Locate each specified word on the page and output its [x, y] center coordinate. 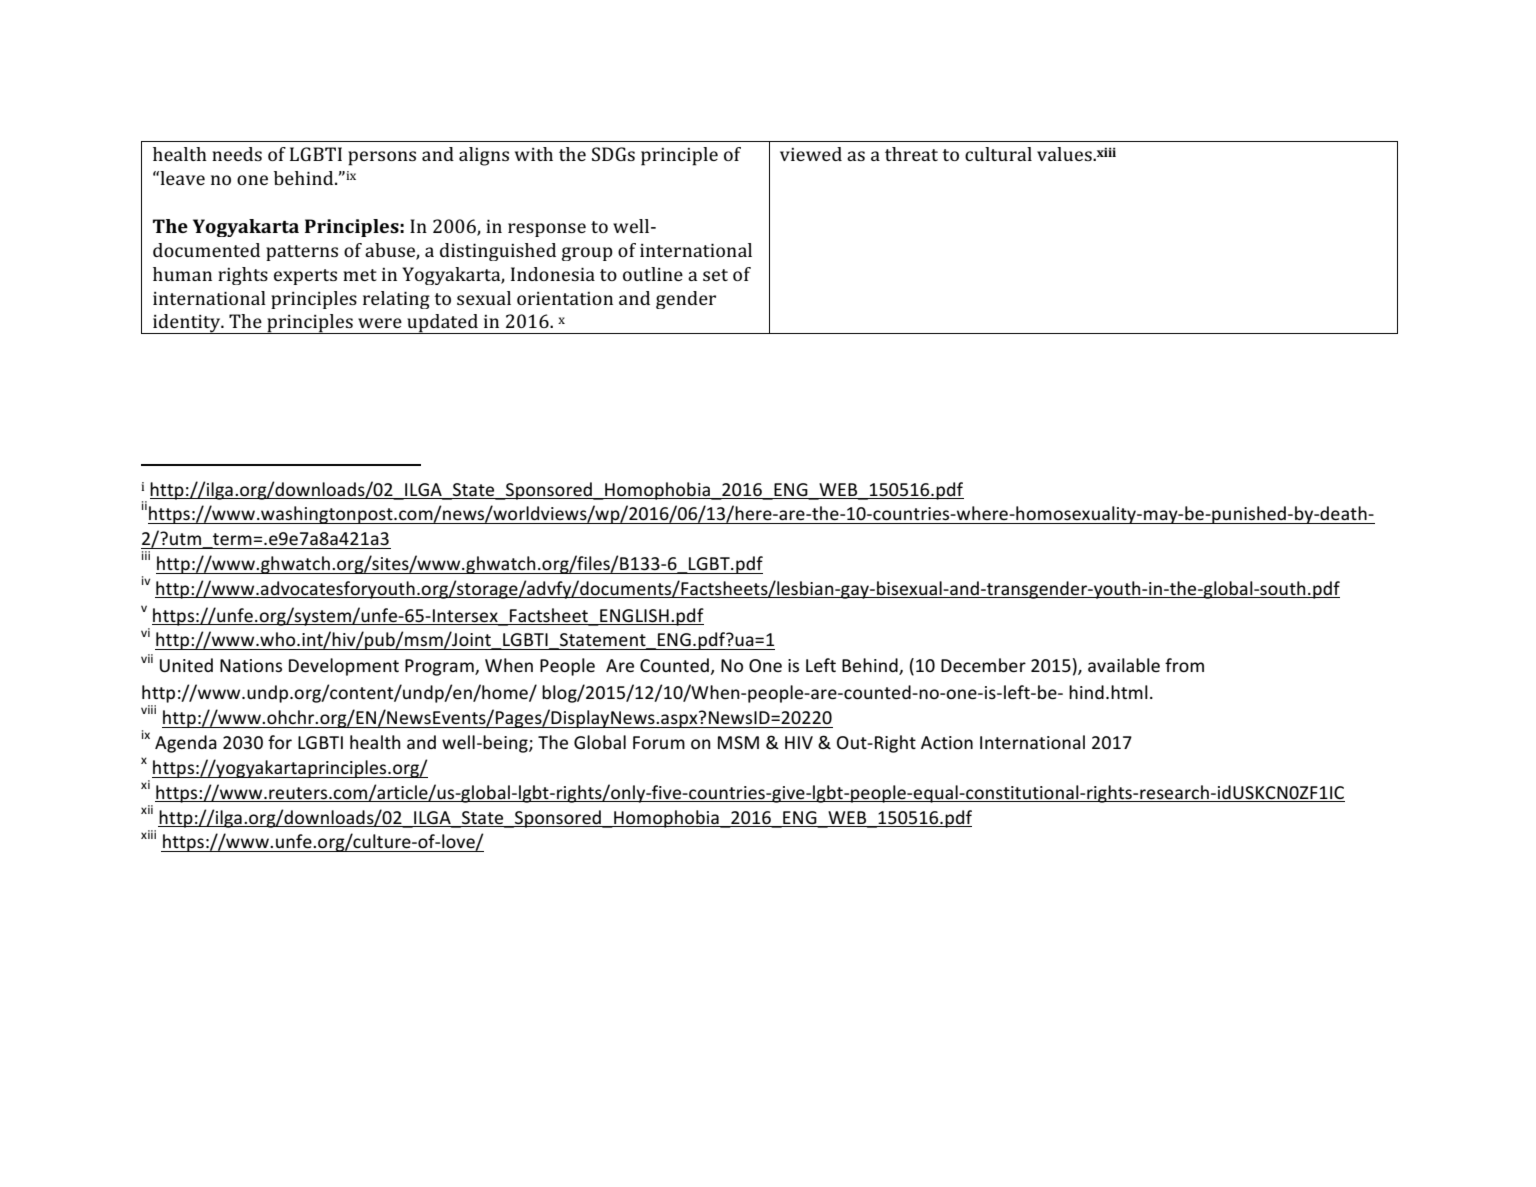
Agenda [186, 744]
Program [440, 667]
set [715, 275]
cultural [998, 154]
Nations [251, 665]
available [1124, 665]
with [534, 154]
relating [396, 300]
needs [237, 154]
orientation [565, 298]
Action [947, 742]
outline [653, 274]
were [380, 323]
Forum [659, 742]
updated [442, 324]
